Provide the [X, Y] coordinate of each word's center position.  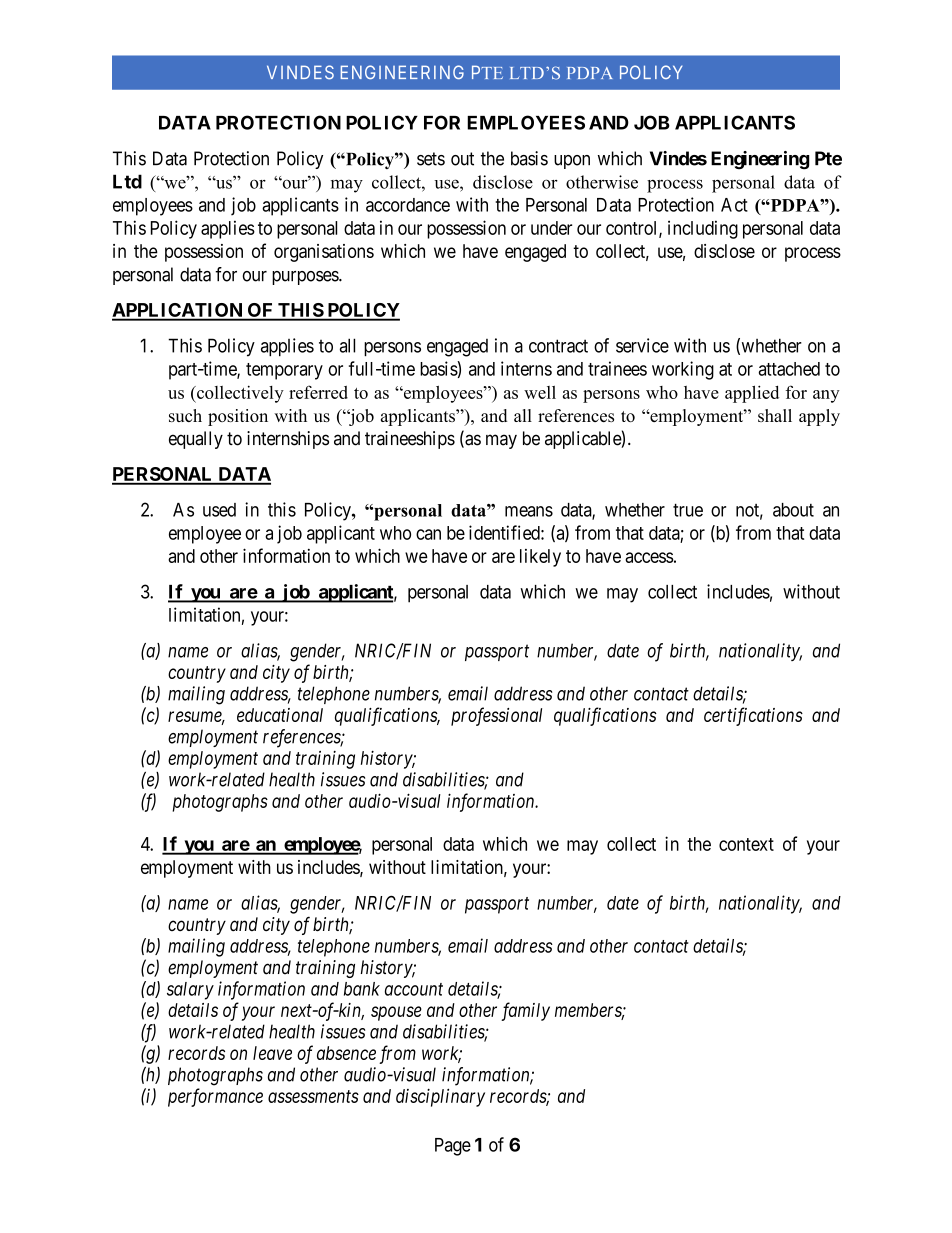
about [793, 510]
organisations [324, 253]
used [219, 510]
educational [280, 715]
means [529, 511]
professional [496, 716]
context [746, 844]
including [703, 229]
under [551, 228]
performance [215, 1097]
